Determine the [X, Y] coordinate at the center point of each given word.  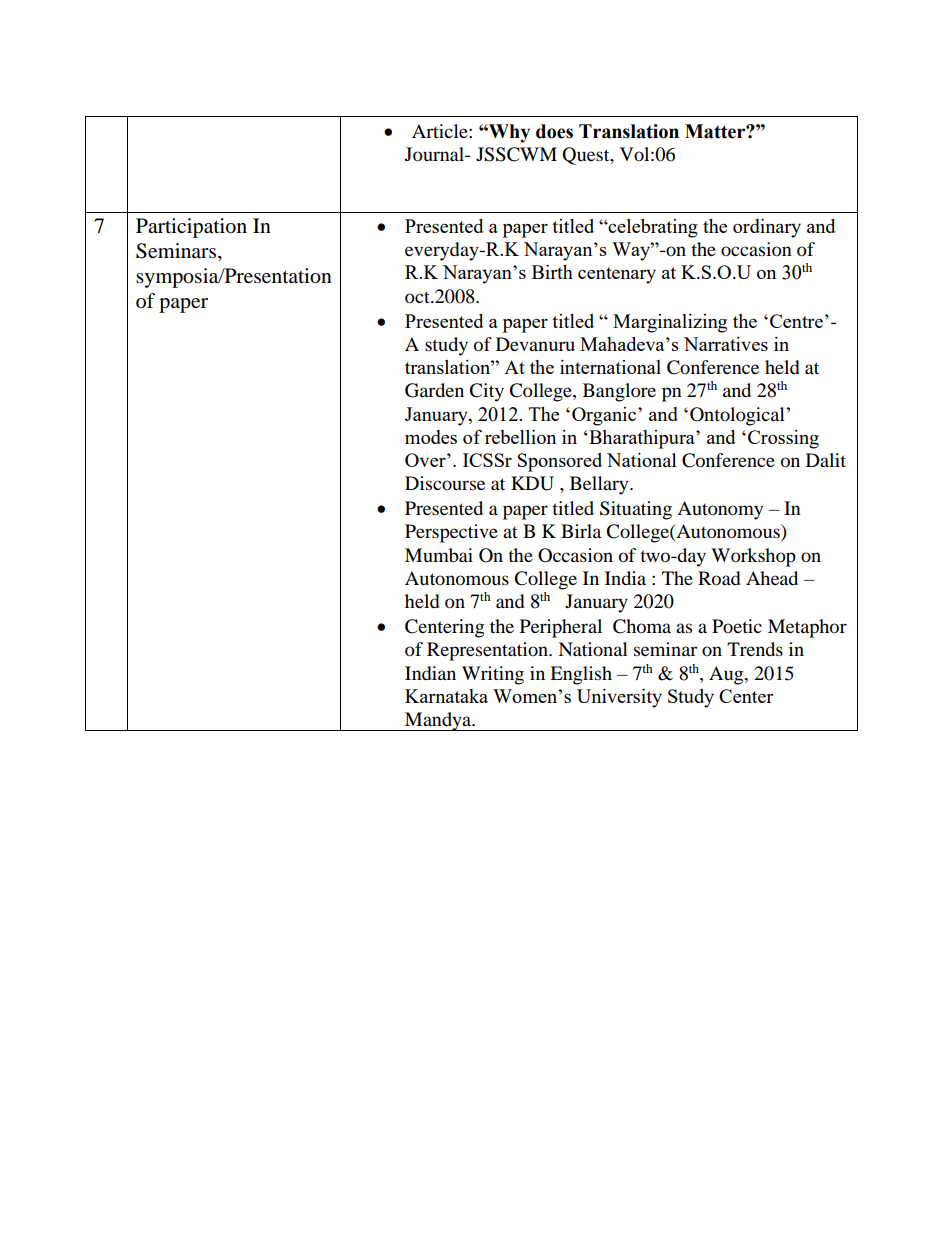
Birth [552, 272]
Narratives [726, 344]
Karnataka [446, 696]
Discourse [445, 483]
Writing [493, 675]
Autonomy [720, 510]
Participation [191, 228]
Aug [727, 675]
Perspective [451, 533]
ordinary [767, 228]
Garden [434, 390]
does [554, 131]
